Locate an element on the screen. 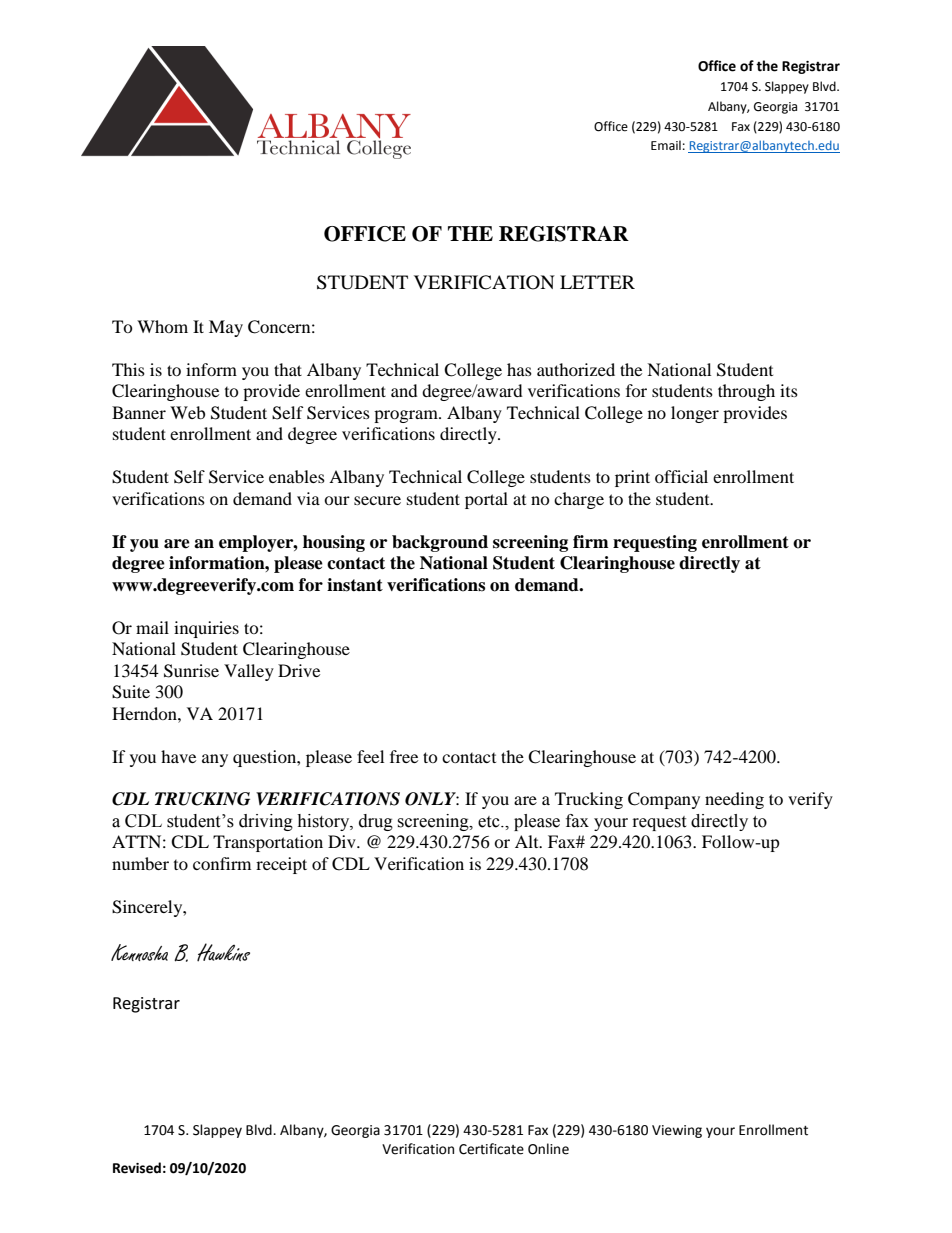  LETTER is located at coordinates (597, 282).
